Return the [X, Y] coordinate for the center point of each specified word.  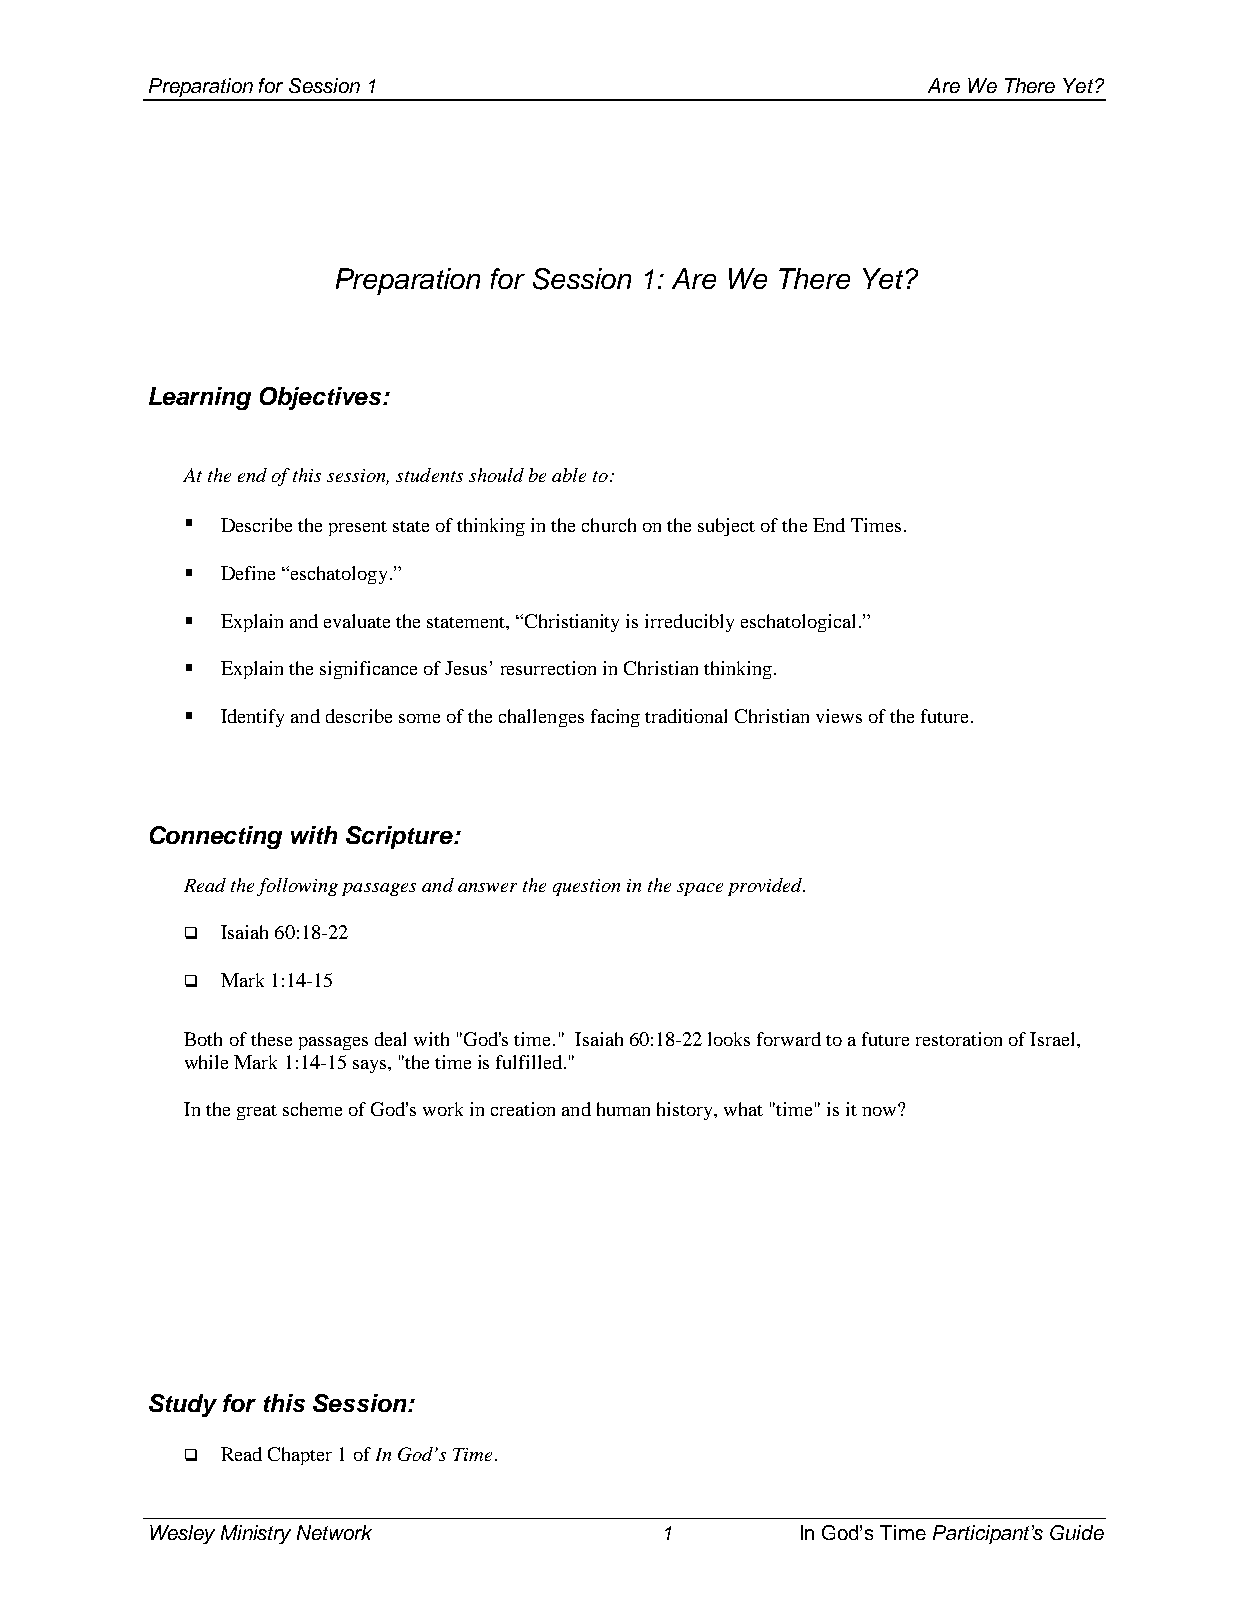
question [586, 887]
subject [726, 527]
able [569, 475]
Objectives [322, 398]
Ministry [256, 1534]
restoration [959, 1039]
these [271, 1039]
